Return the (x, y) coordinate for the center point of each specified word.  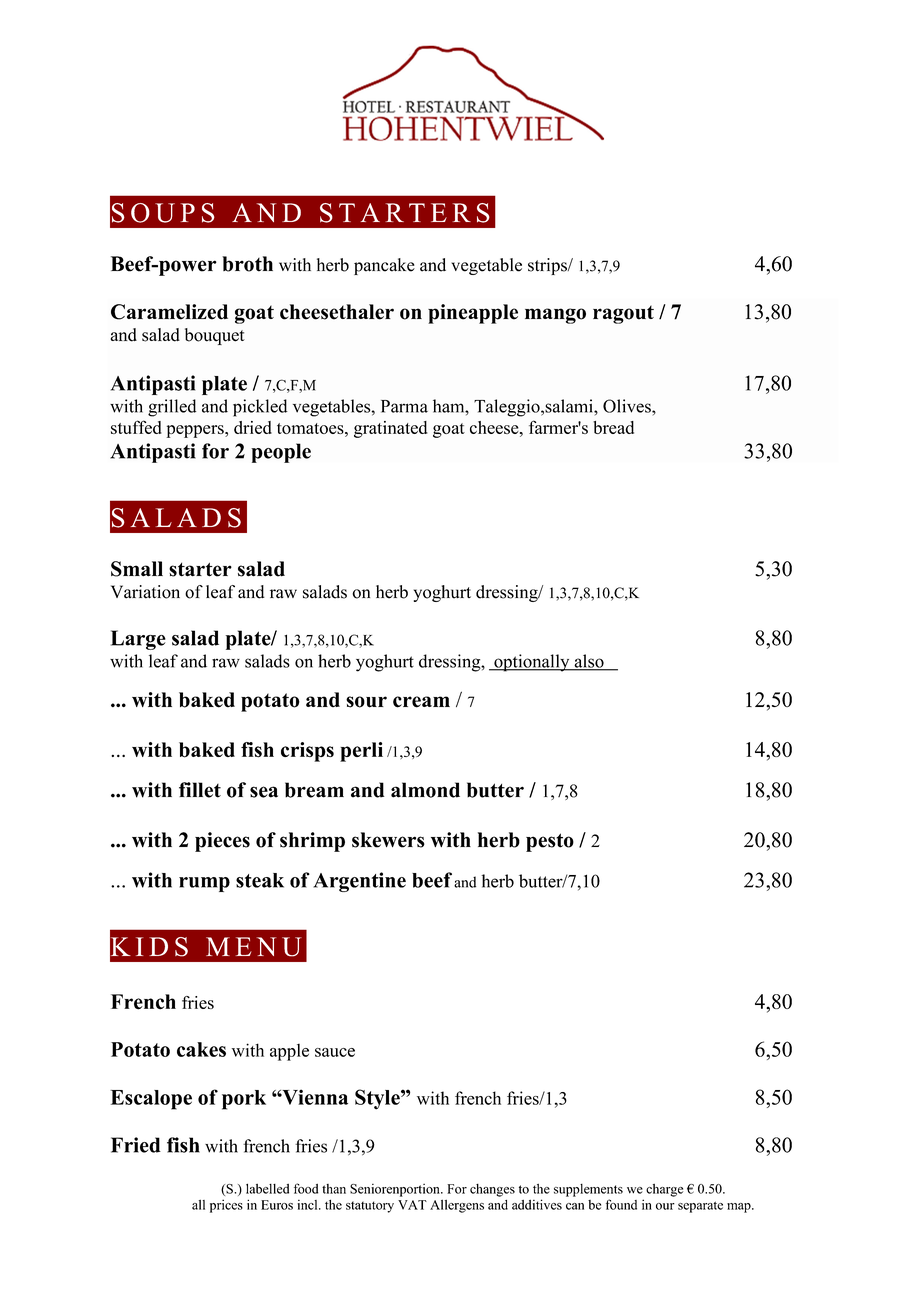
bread (613, 427)
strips (548, 266)
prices (226, 1206)
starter (200, 569)
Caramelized (169, 312)
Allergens (457, 1206)
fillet (200, 790)
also (589, 662)
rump (204, 884)
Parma (404, 406)
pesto (550, 842)
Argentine (359, 882)
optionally (532, 663)
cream (421, 702)
